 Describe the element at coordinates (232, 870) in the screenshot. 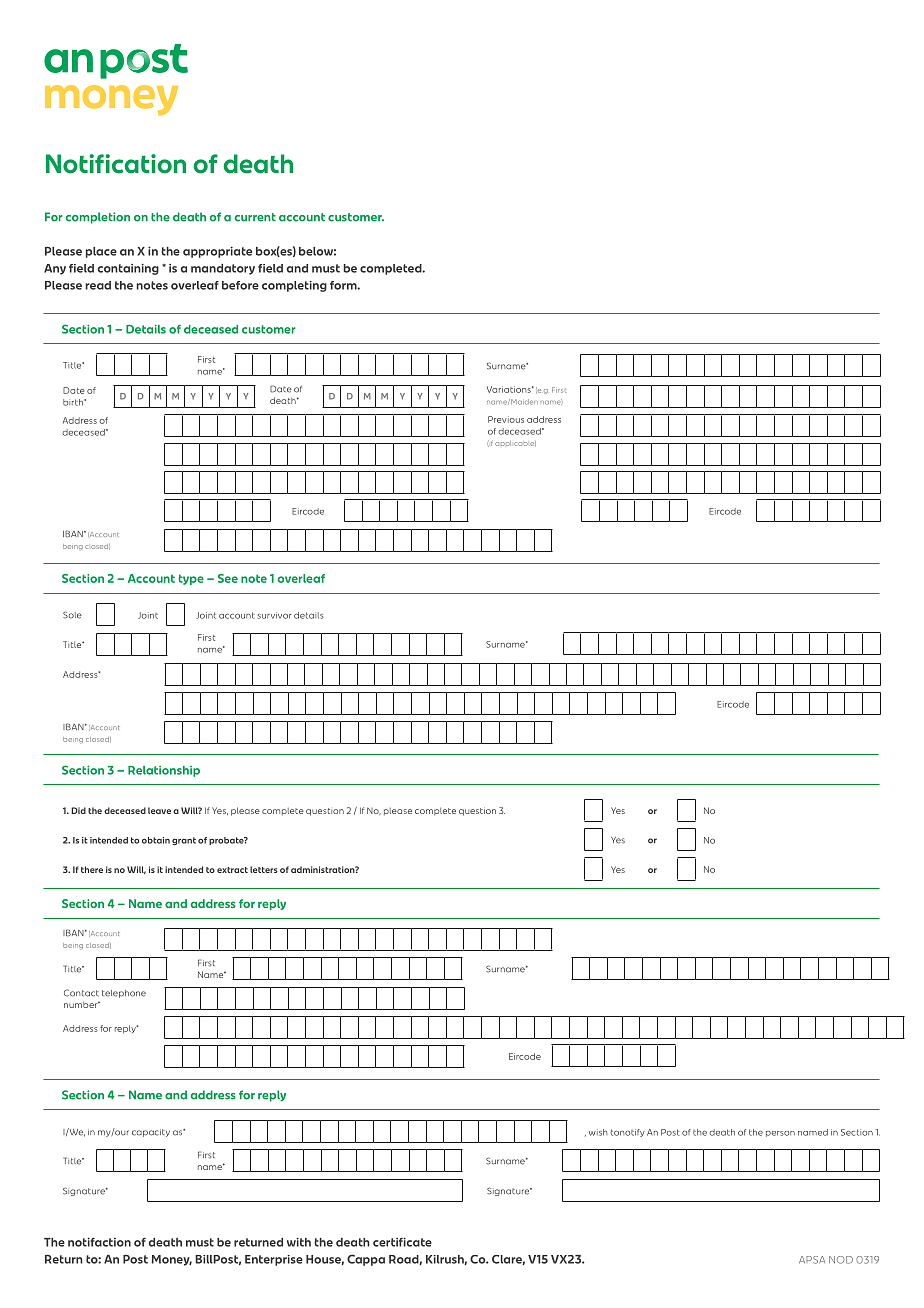

I see `extract` at that location.
